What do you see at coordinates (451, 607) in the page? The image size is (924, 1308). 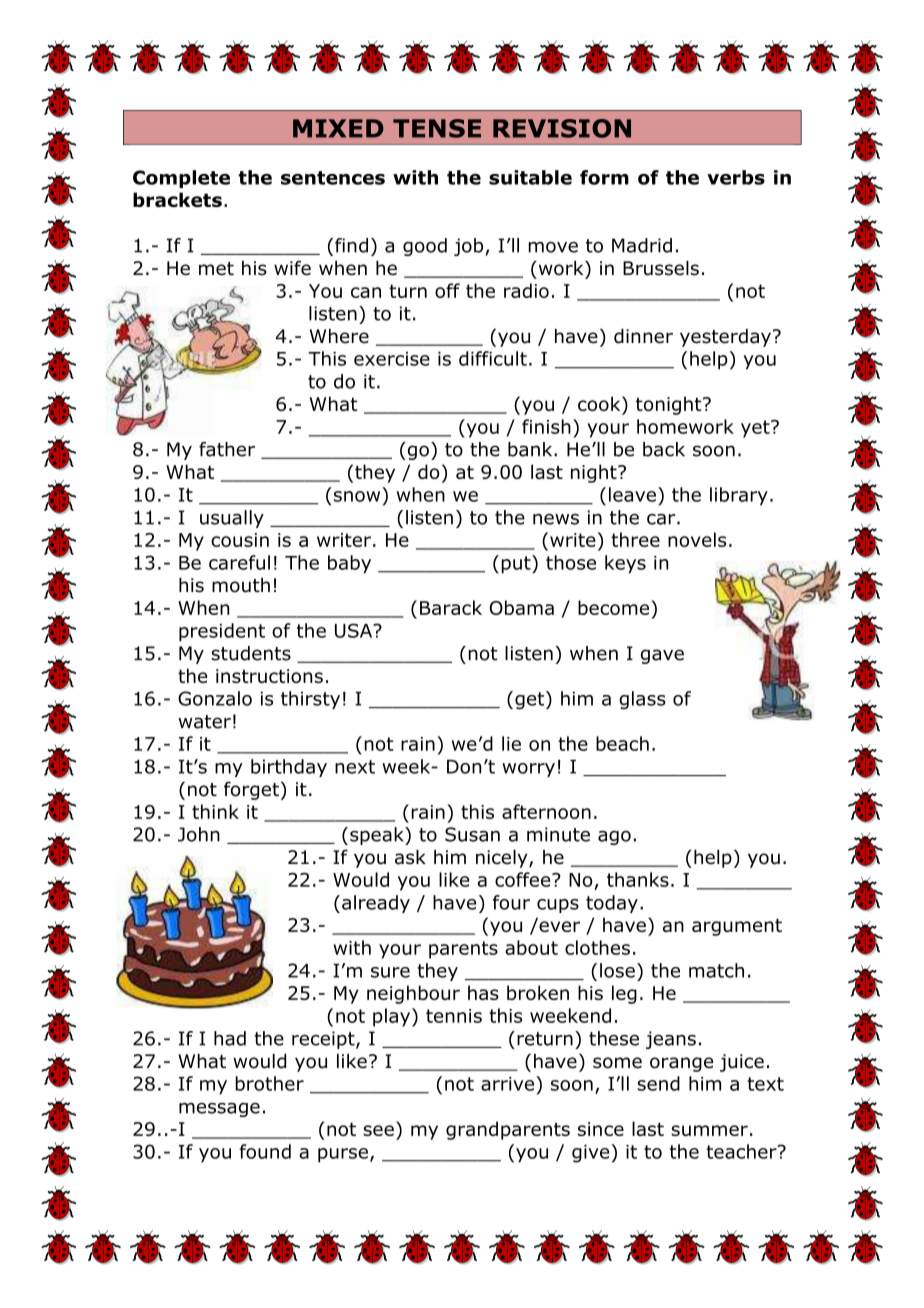 I see `Barack` at bounding box center [451, 607].
